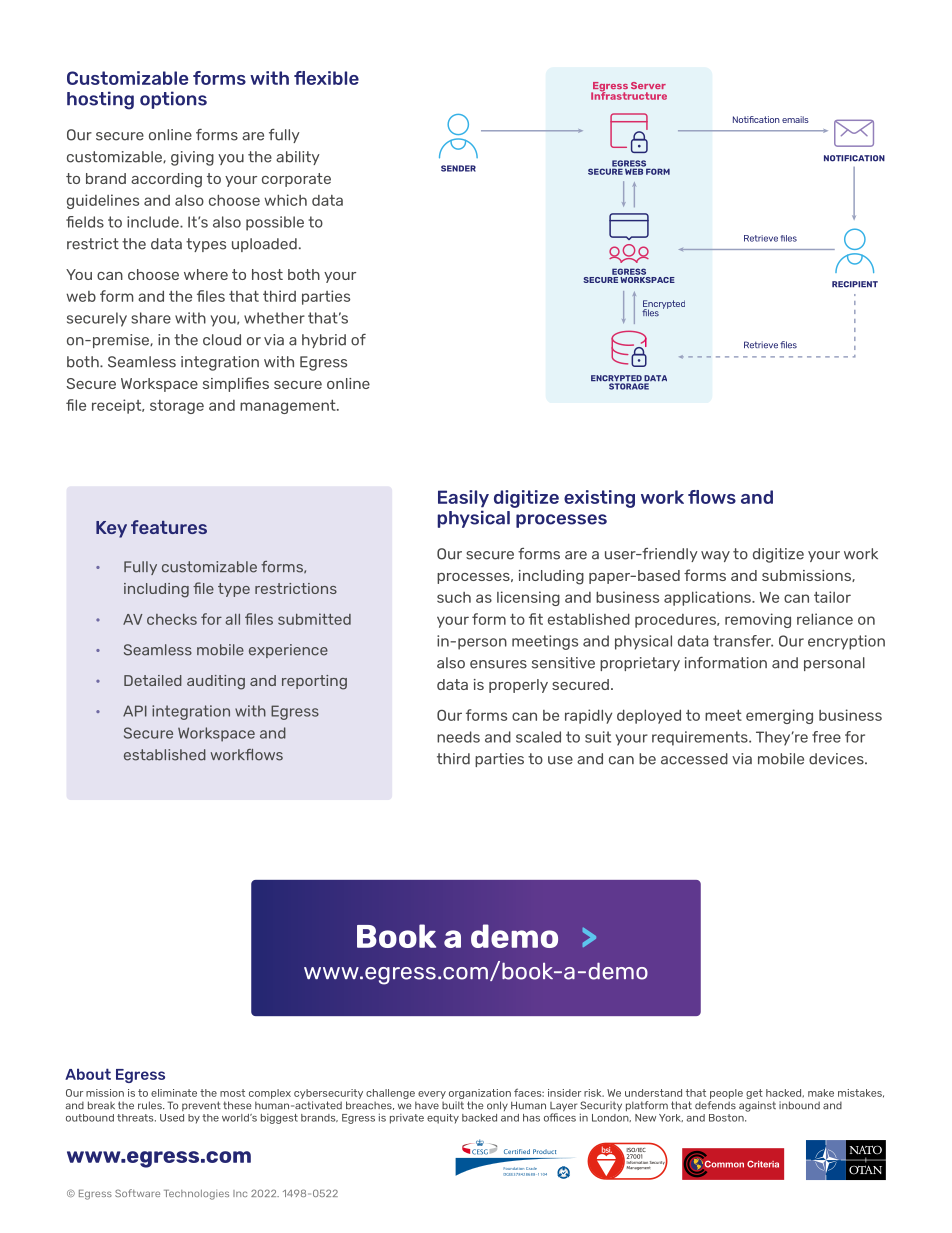 The height and width of the screenshot is (1233, 952). Describe the element at coordinates (196, 1194) in the screenshot. I see `Technologies` at that location.
